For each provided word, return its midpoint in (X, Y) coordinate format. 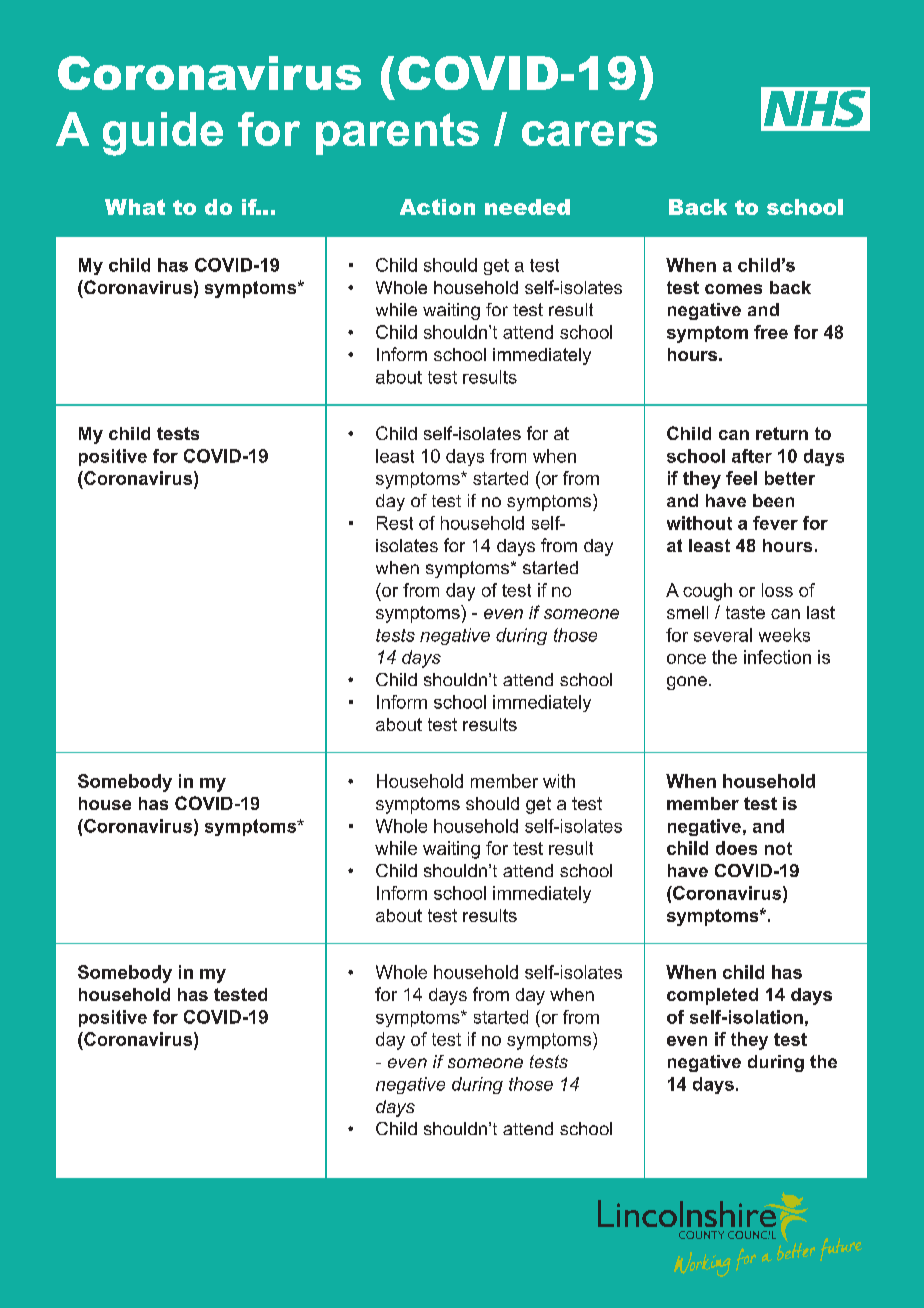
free (771, 332)
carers (589, 133)
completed (712, 996)
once (686, 659)
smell (687, 612)
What (135, 207)
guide (163, 134)
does (736, 848)
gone (687, 683)
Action (437, 207)
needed (527, 207)
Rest (395, 523)
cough (707, 592)
